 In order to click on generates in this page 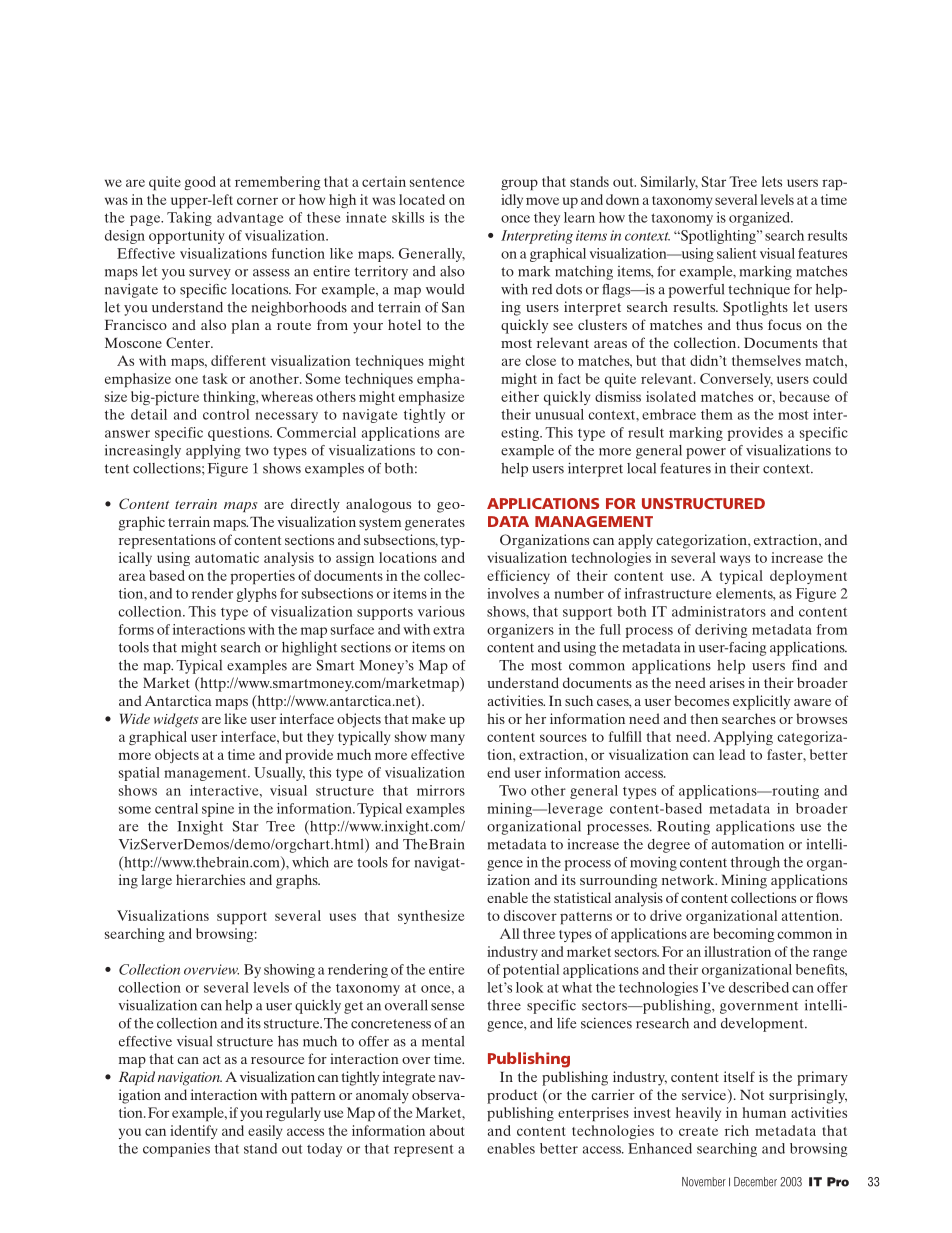, I will do `click(435, 524)`.
